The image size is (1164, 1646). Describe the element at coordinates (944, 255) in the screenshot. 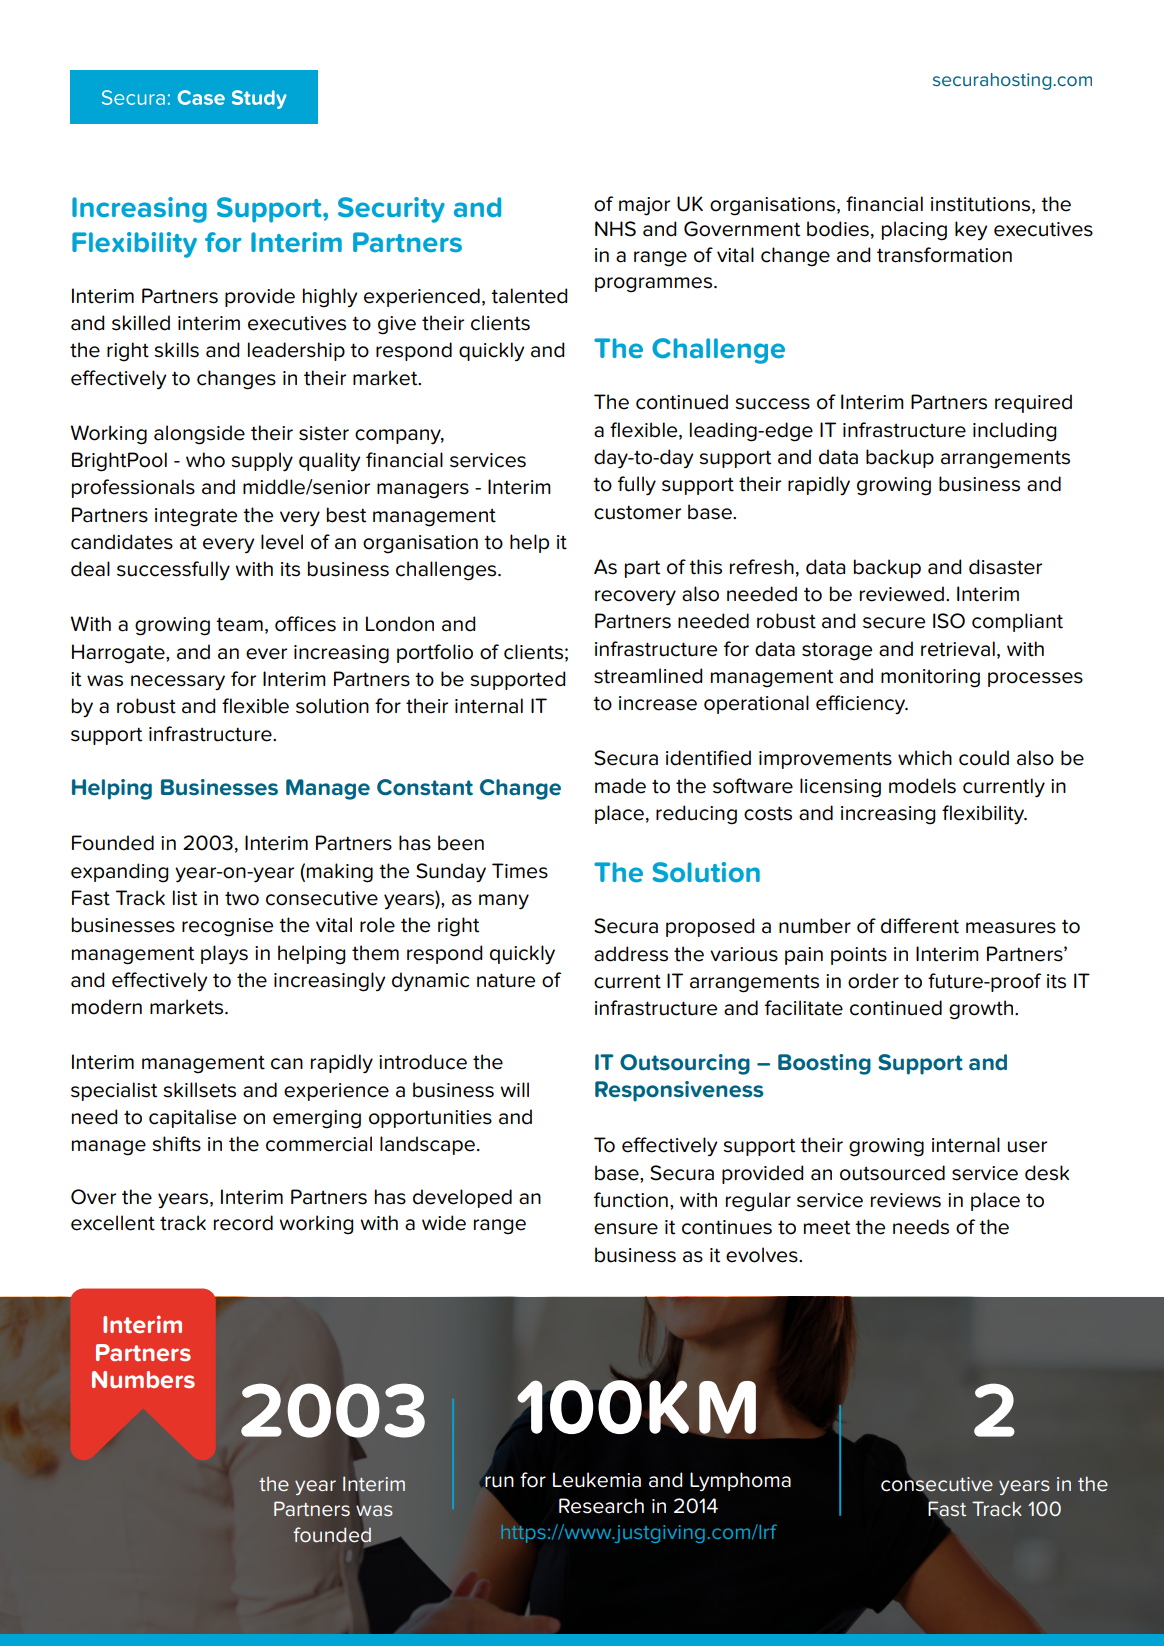

I see `transformation` at that location.
